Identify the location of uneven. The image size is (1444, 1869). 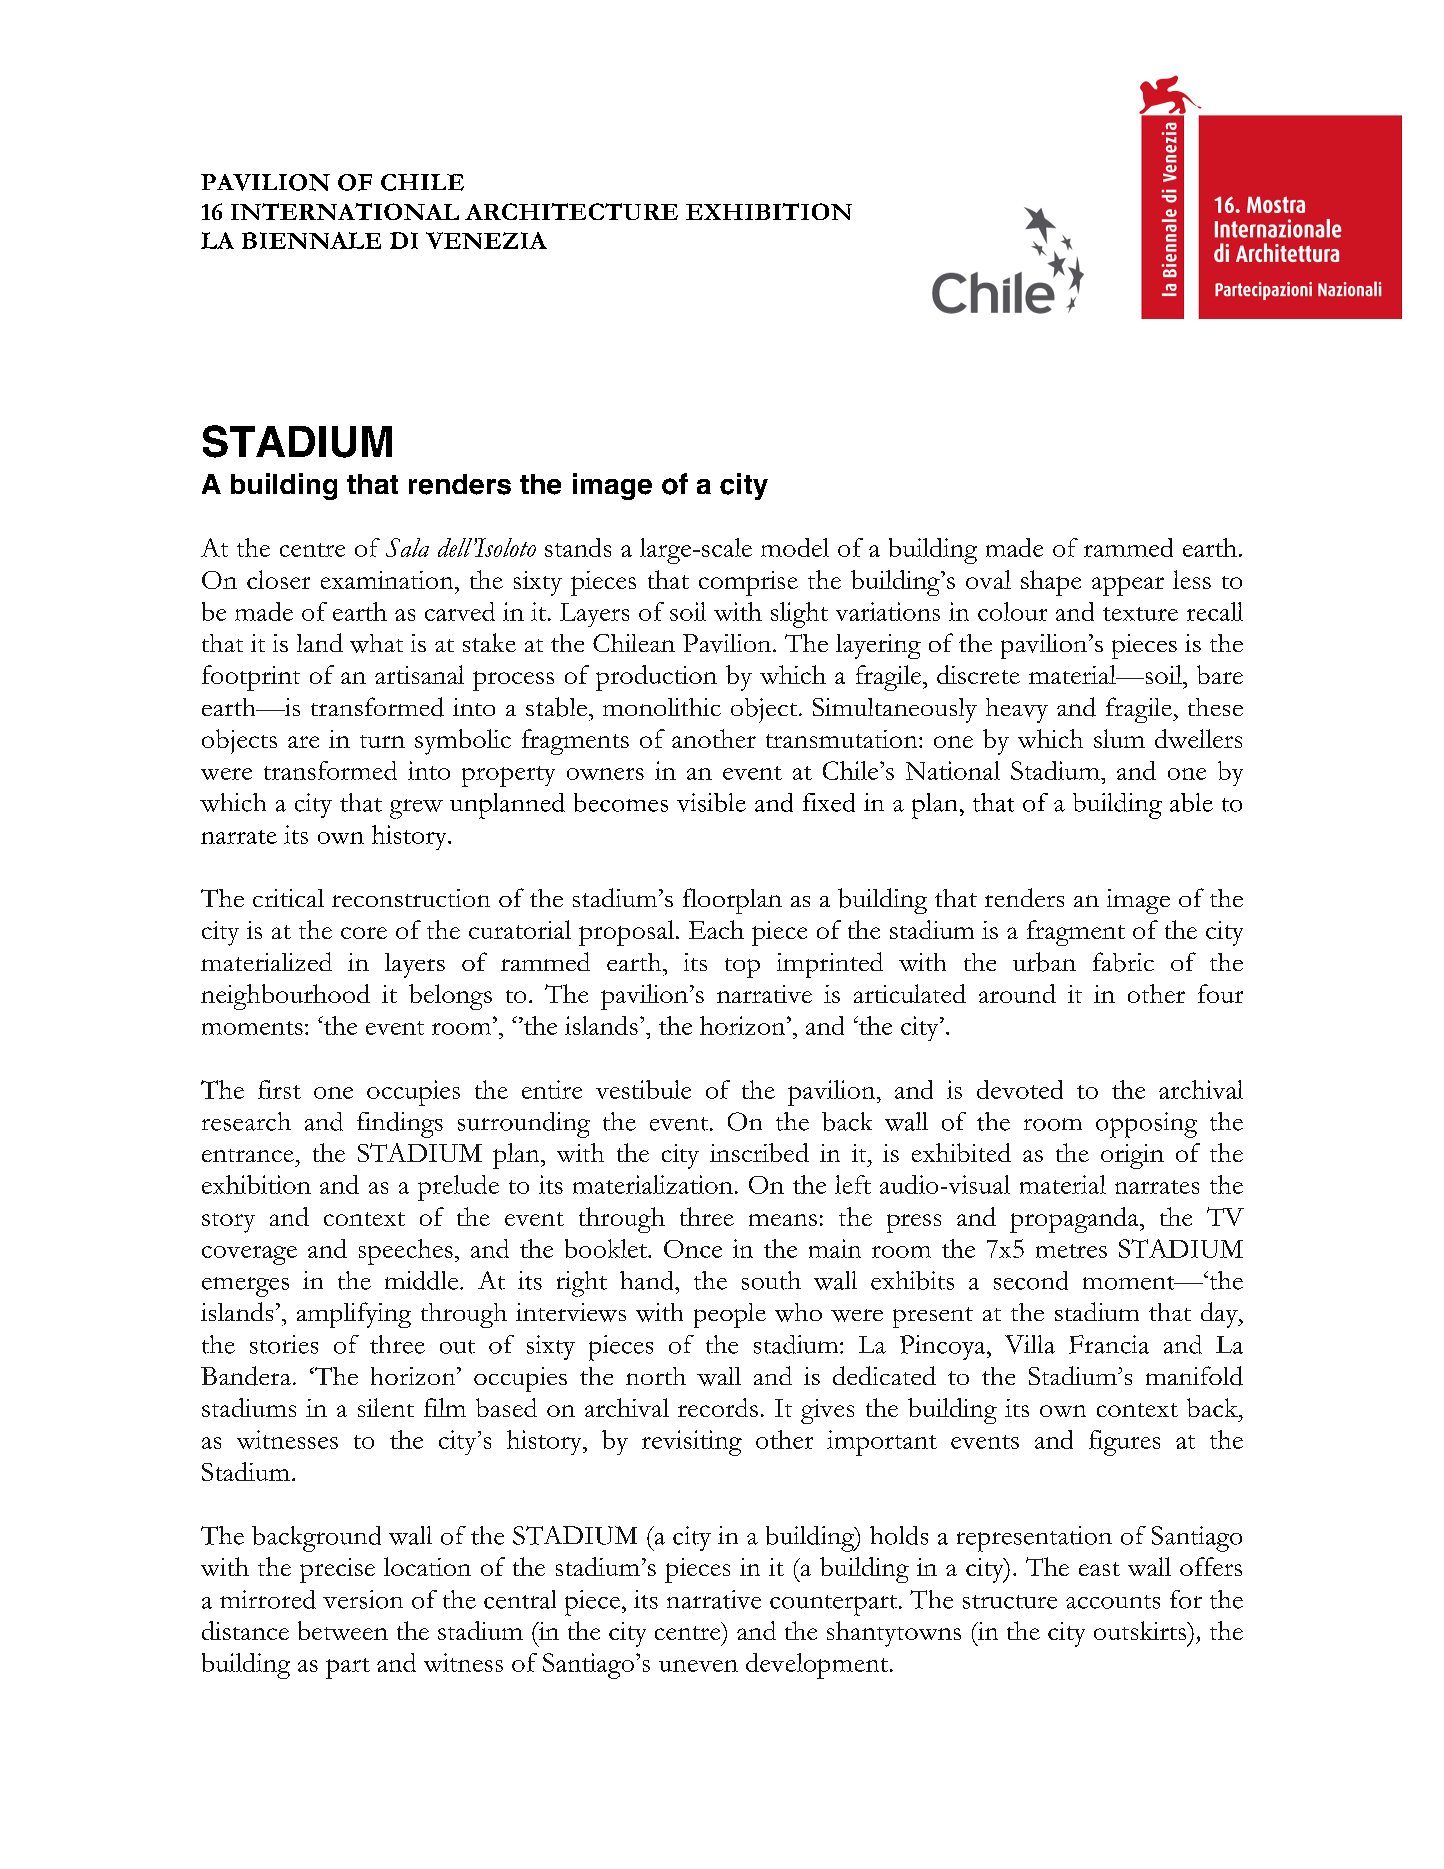
(698, 1666).
